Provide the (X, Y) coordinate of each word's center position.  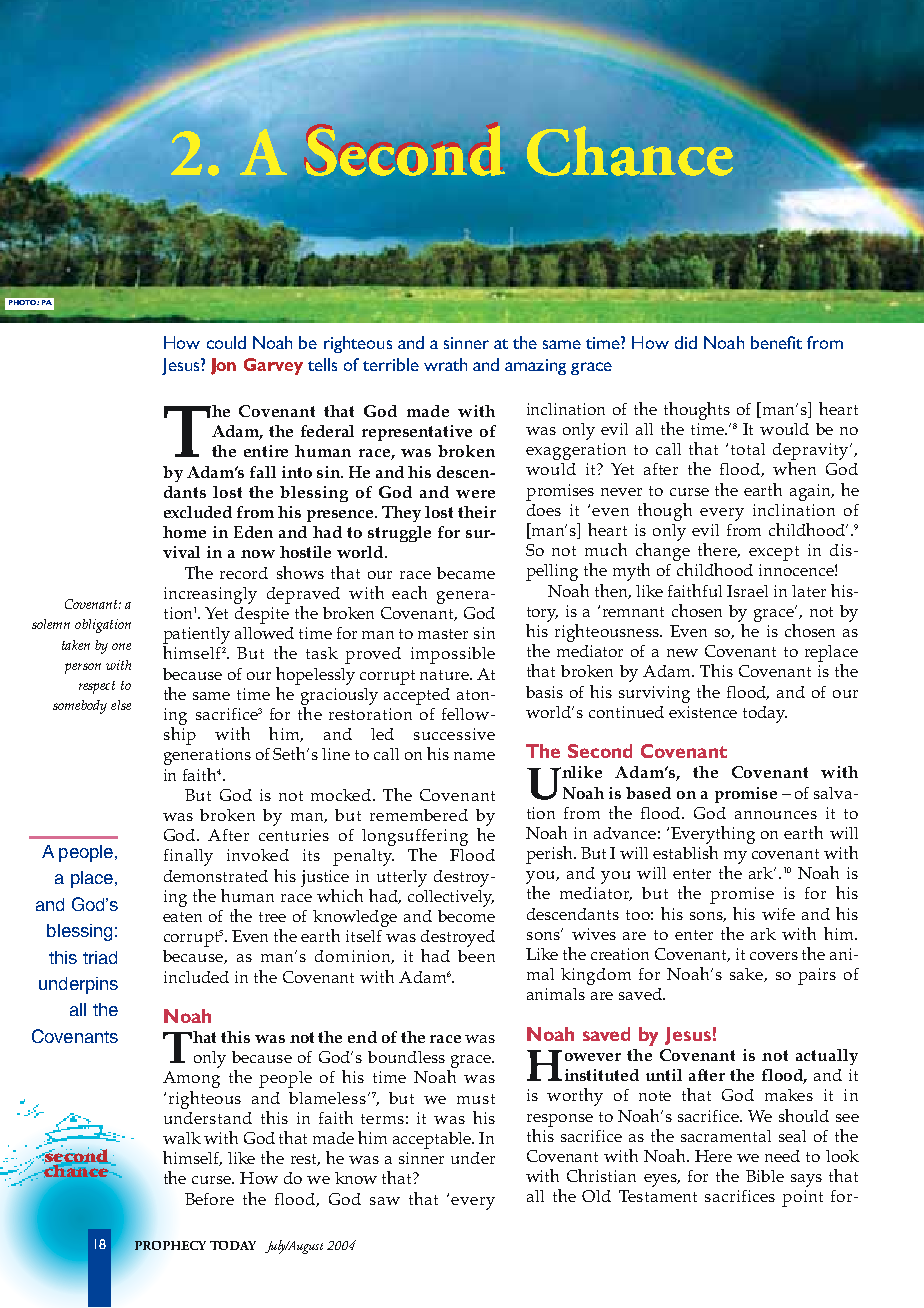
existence (703, 712)
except (774, 553)
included (196, 977)
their (477, 512)
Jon (223, 366)
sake (747, 975)
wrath (445, 364)
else (121, 705)
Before (209, 1199)
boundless (406, 1057)
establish (685, 851)
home (184, 532)
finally (188, 857)
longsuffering (415, 837)
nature (445, 675)
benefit (776, 342)
